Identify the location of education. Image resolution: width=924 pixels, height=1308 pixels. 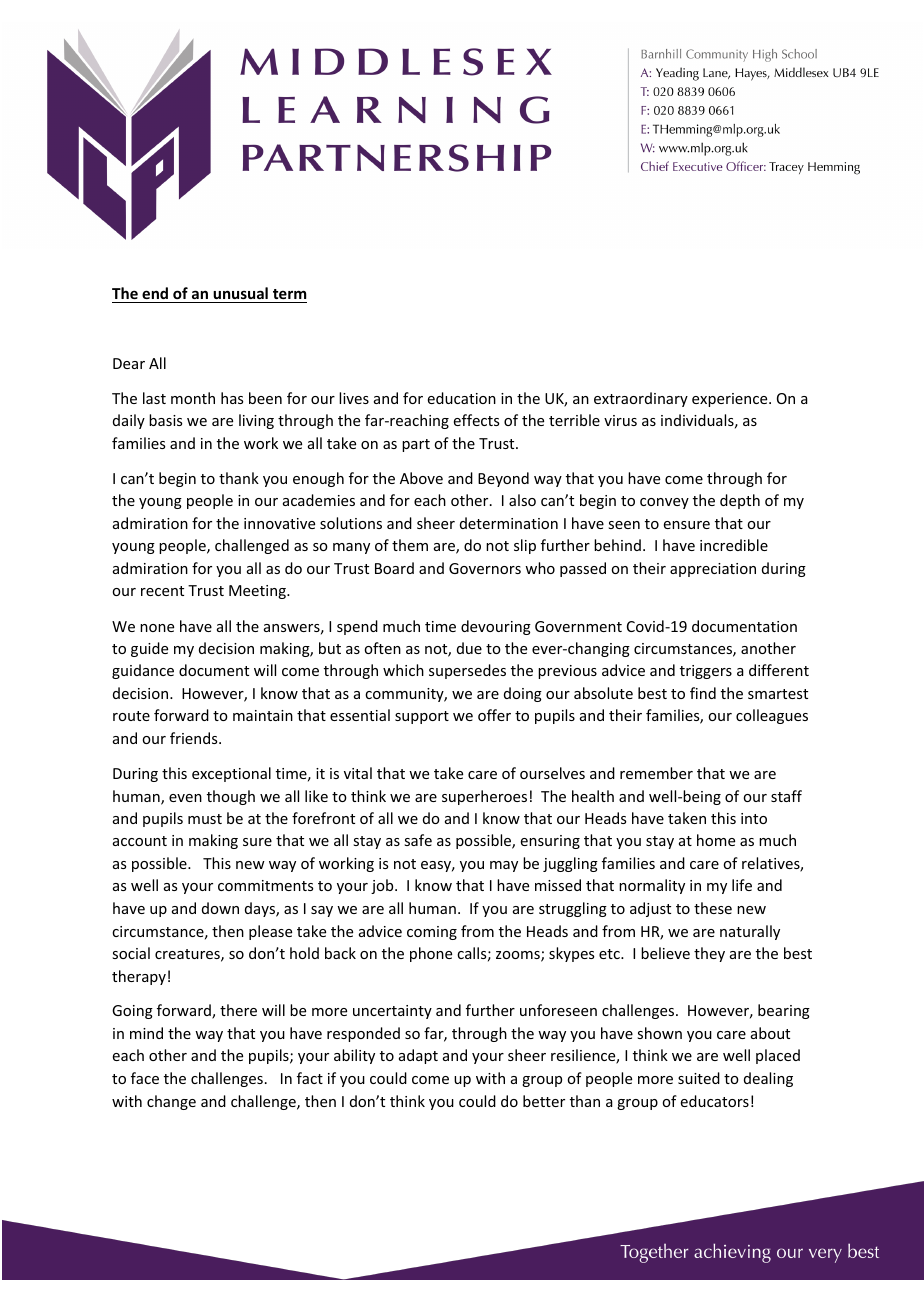
(462, 398).
